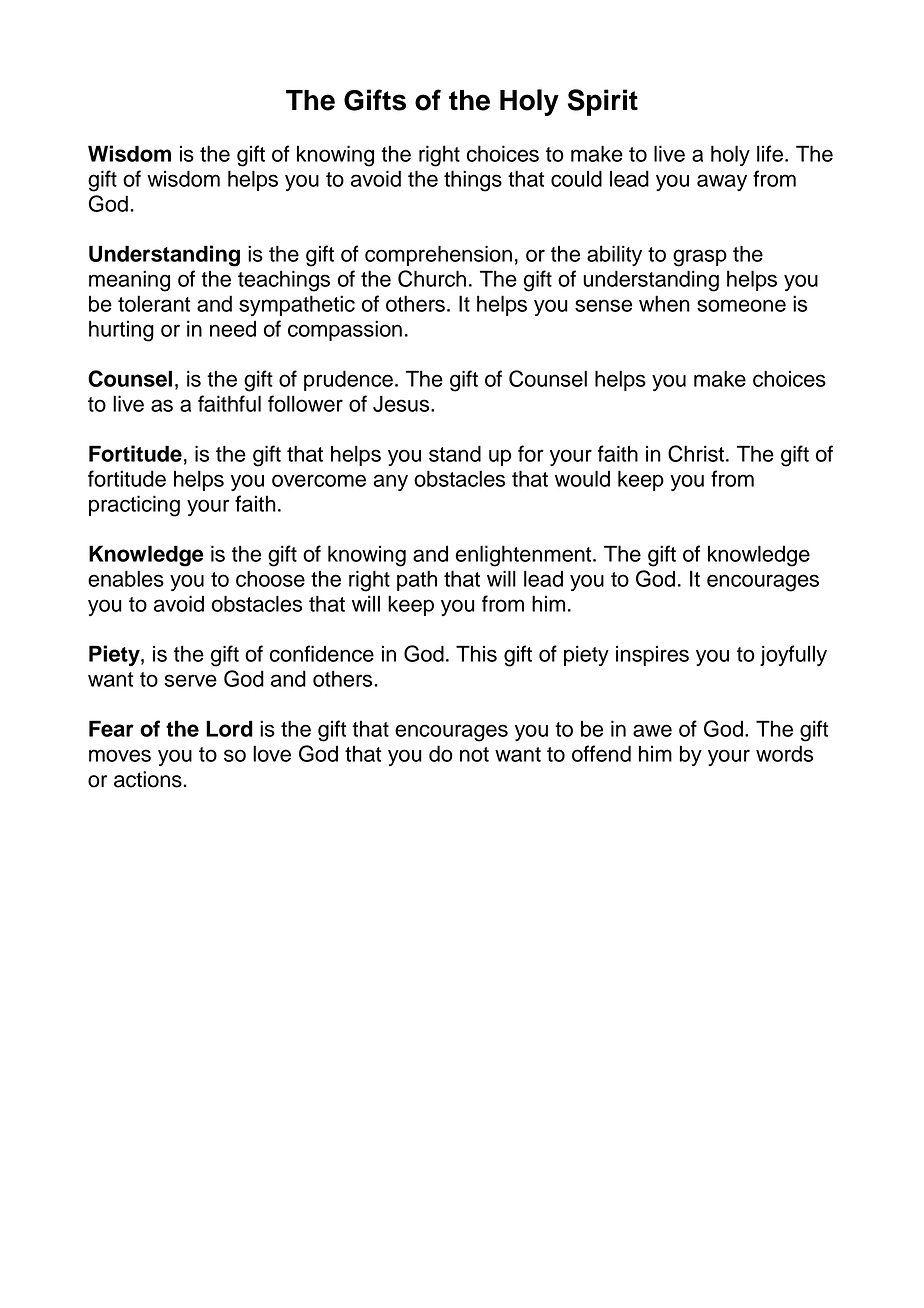  Describe the element at coordinates (126, 578) in the page. I see `enables` at that location.
